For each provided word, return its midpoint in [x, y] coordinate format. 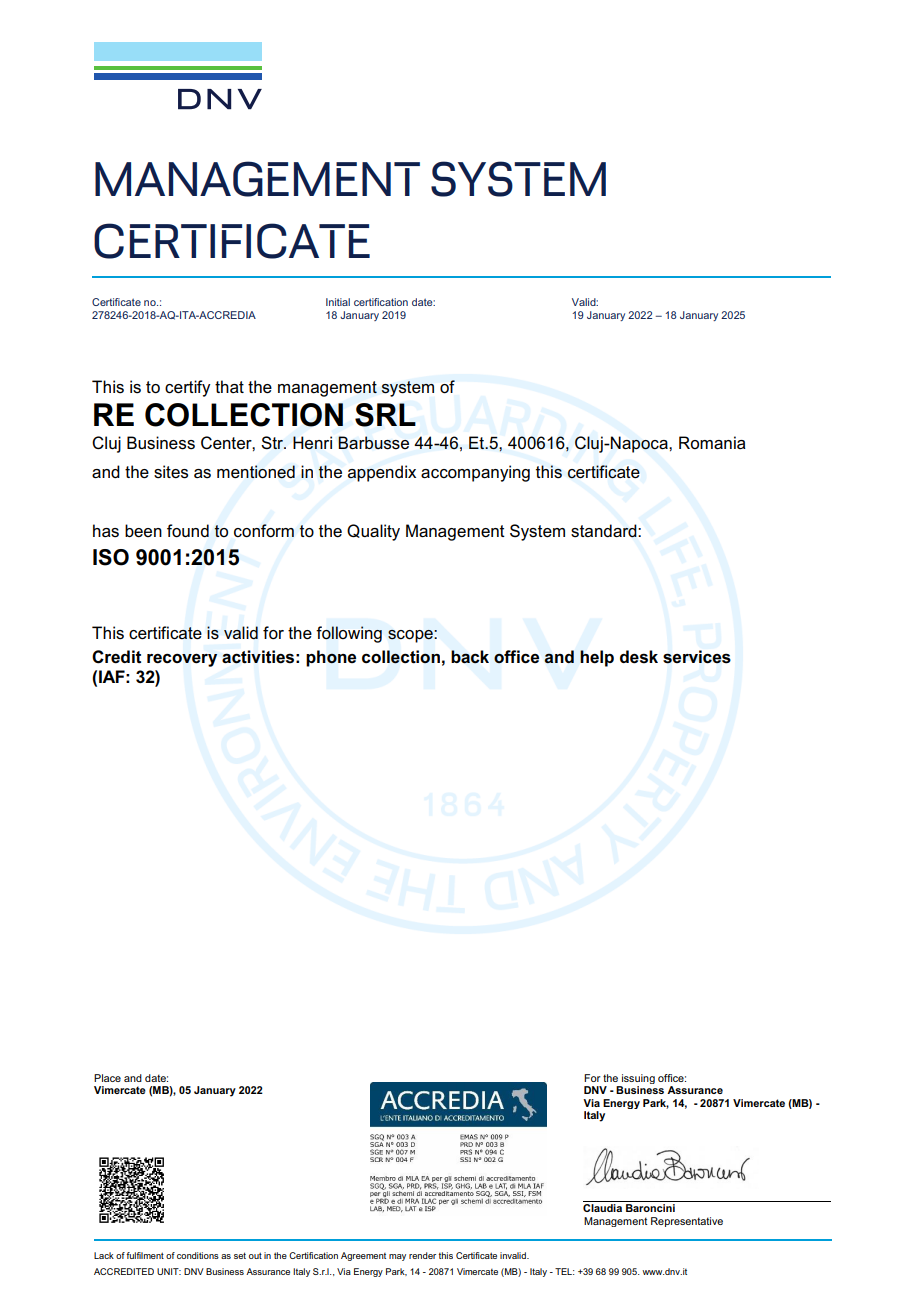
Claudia [602, 1208]
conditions [198, 1255]
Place [107, 1078]
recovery [182, 660]
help [597, 658]
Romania [712, 443]
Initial [338, 302]
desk [639, 657]
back [470, 657]
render [422, 1255]
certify [187, 388]
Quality [373, 532]
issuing [637, 1080]
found [188, 531]
